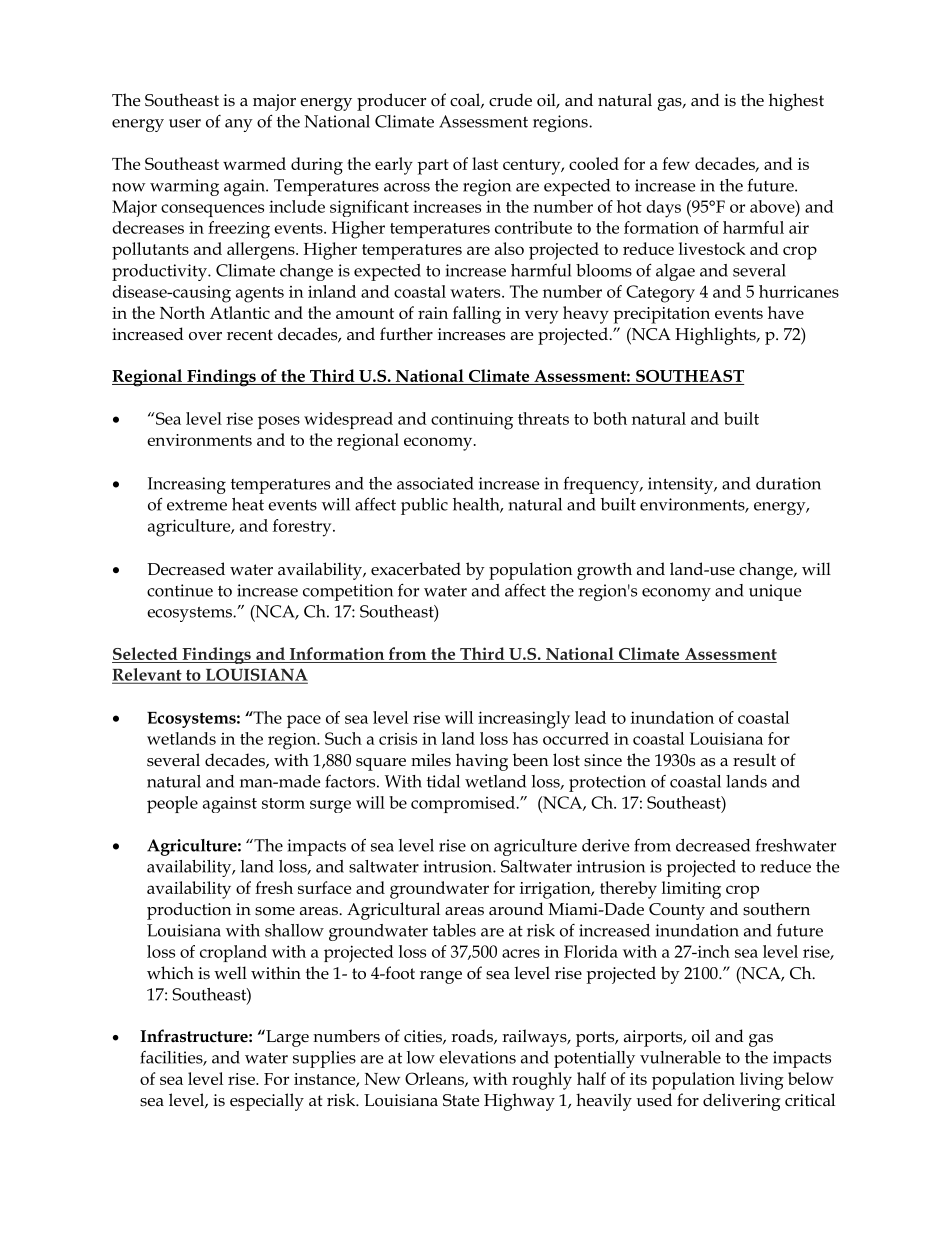 The height and width of the document is (1233, 952). What do you see at coordinates (676, 163) in the document?
I see `few` at bounding box center [676, 163].
